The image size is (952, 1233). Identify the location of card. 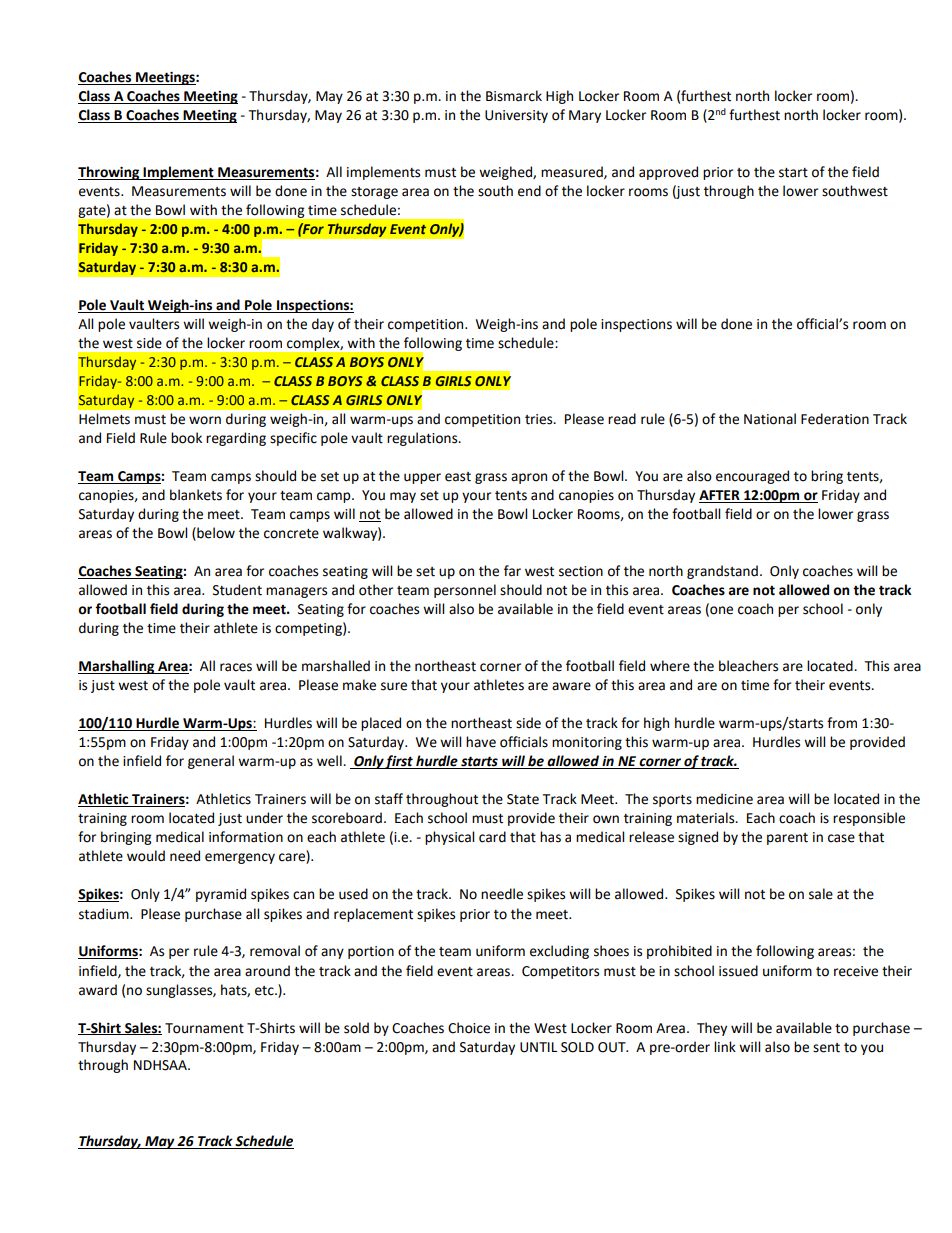
(492, 837).
